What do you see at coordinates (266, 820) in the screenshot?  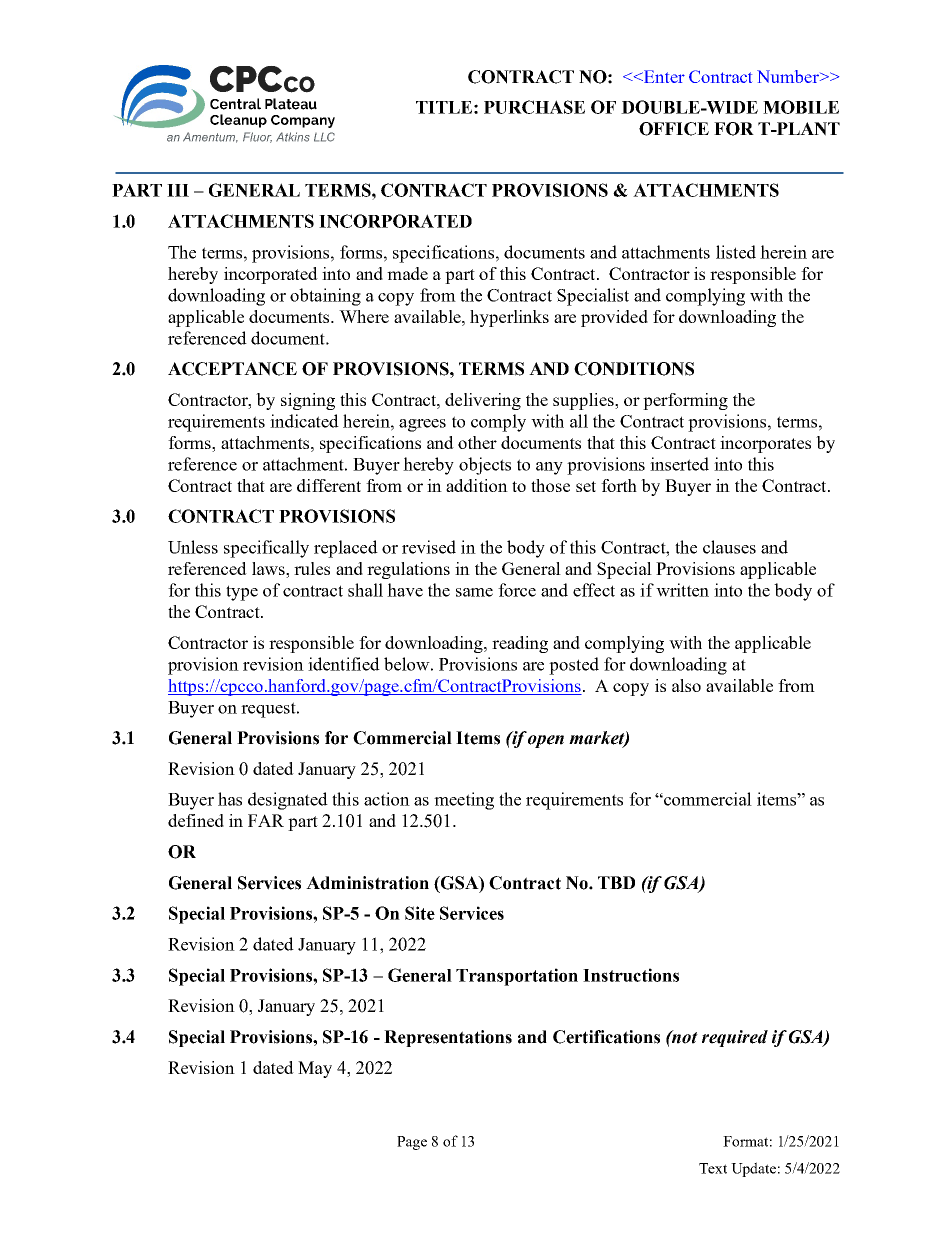 I see `FAR` at bounding box center [266, 820].
